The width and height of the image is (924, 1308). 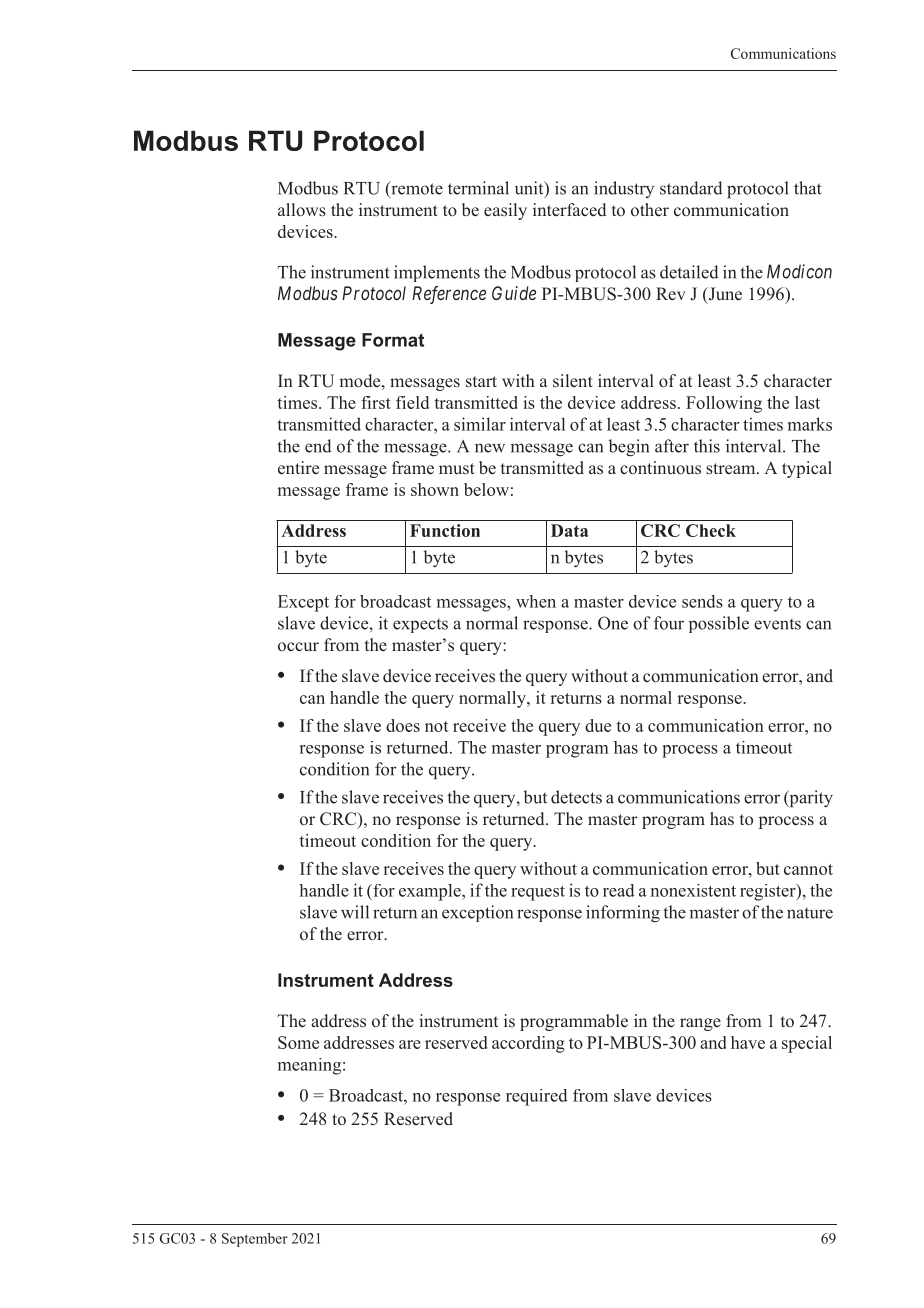 I want to click on request, so click(x=538, y=893).
